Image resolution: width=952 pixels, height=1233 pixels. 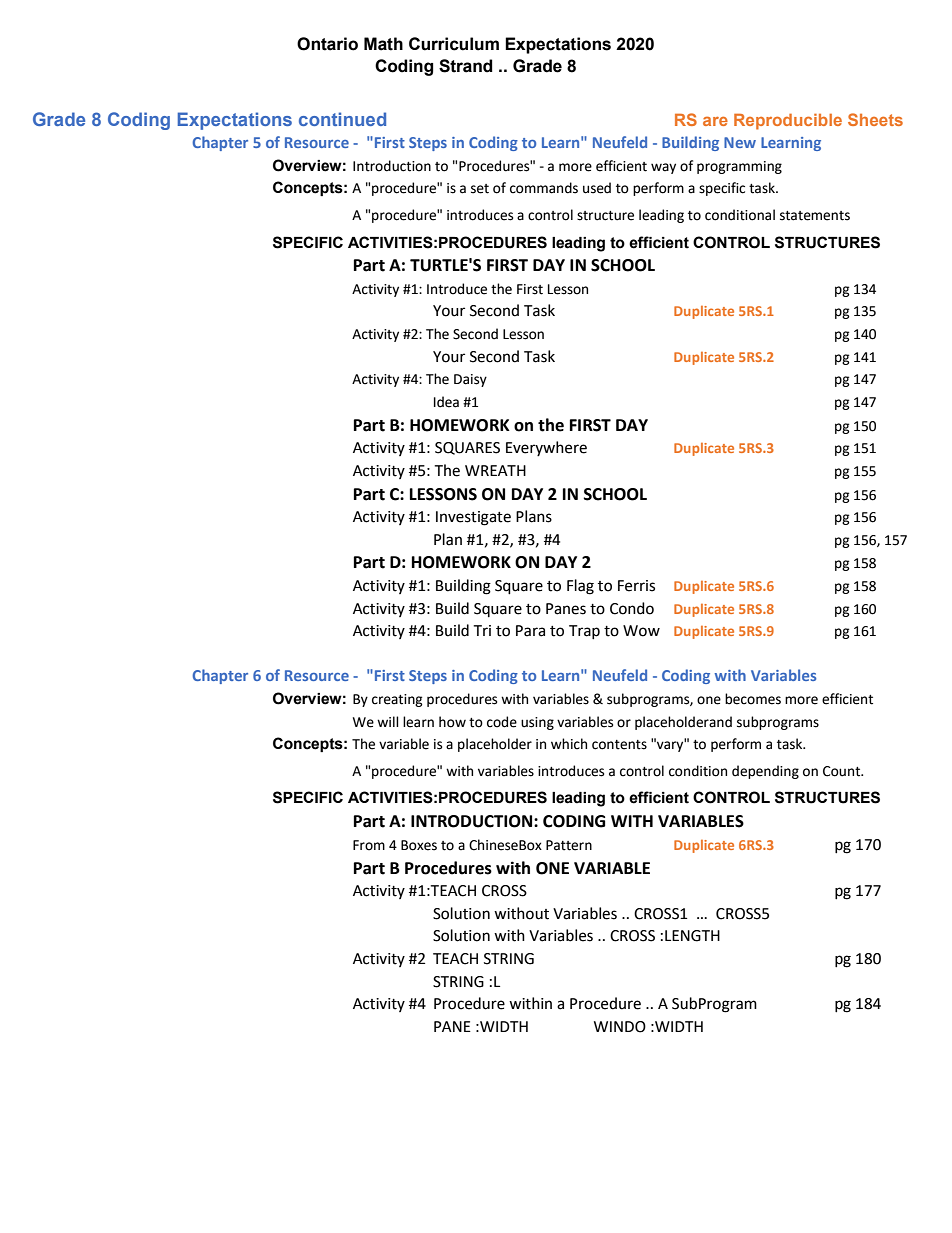 What do you see at coordinates (843, 771) in the image?
I see `Count` at bounding box center [843, 771].
